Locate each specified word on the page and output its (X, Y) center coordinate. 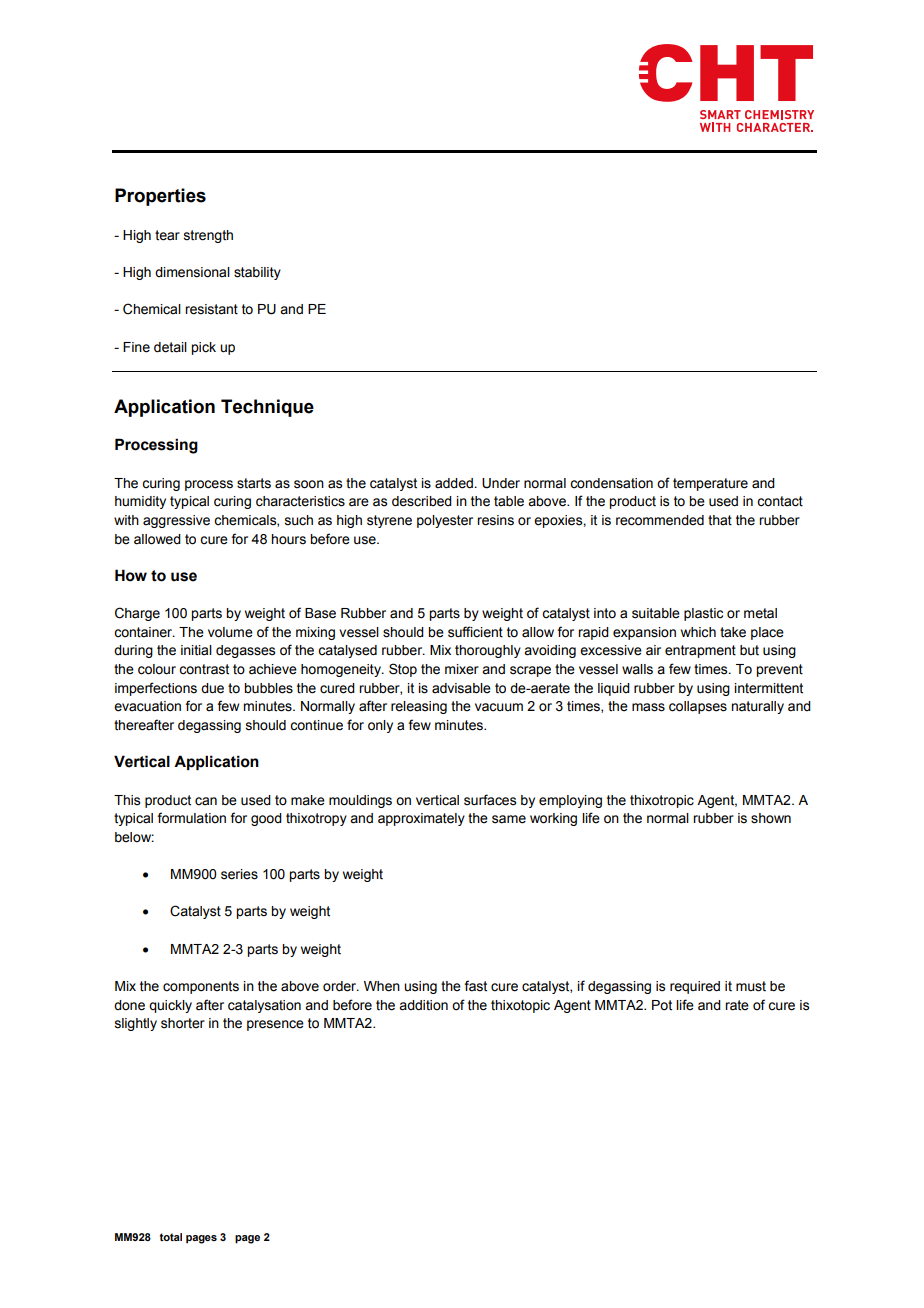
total (170, 1237)
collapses (698, 707)
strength (208, 236)
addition (423, 1005)
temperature (710, 484)
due (212, 688)
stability (257, 273)
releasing (419, 707)
